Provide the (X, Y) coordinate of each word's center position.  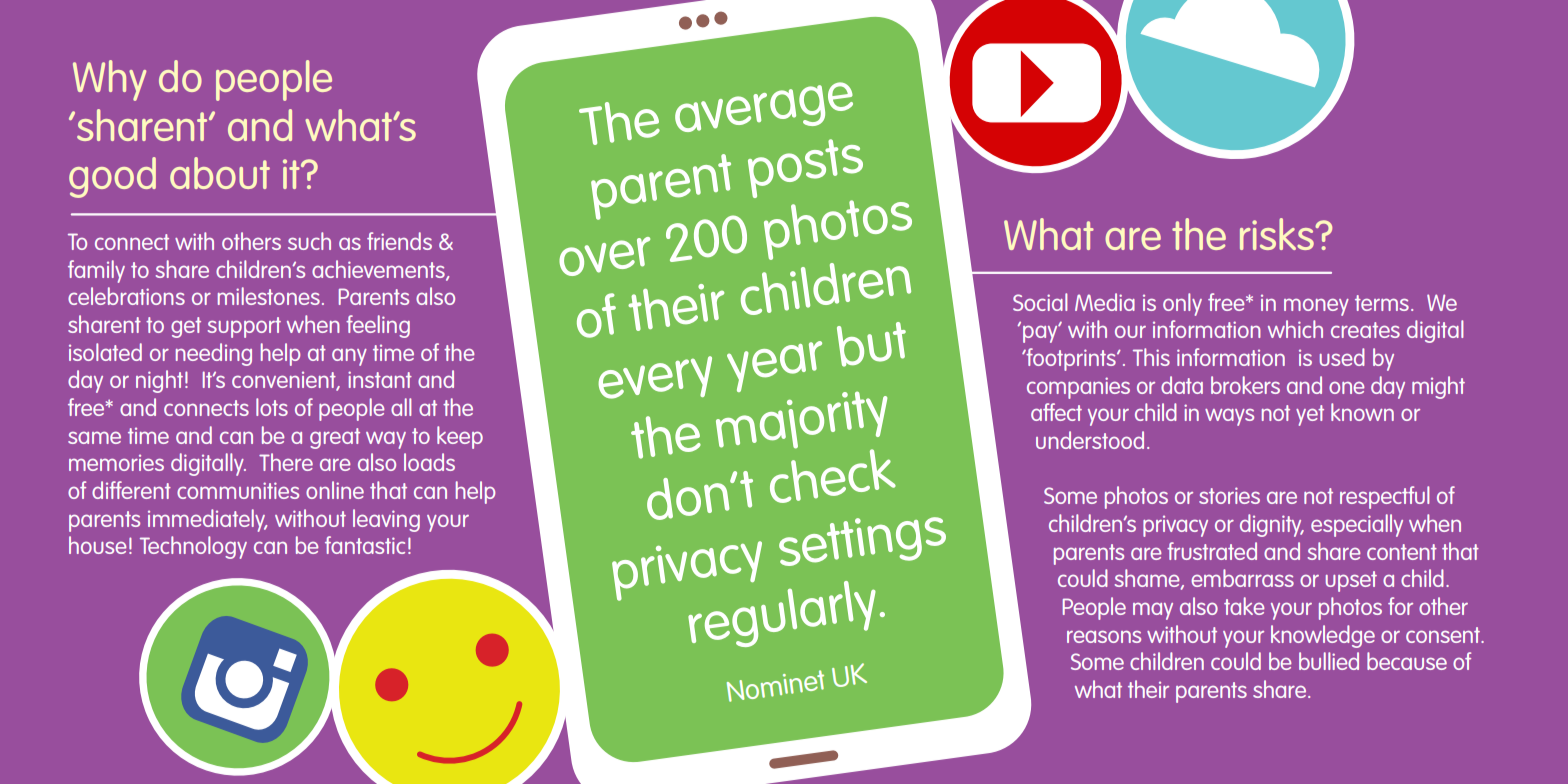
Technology (193, 547)
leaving (386, 520)
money (1316, 307)
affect (1056, 412)
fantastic (365, 545)
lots (272, 407)
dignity (1272, 525)
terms (1382, 303)
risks (1278, 234)
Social (1040, 302)
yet (1310, 415)
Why (109, 80)
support (244, 327)
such (309, 241)
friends (399, 241)
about (220, 173)
